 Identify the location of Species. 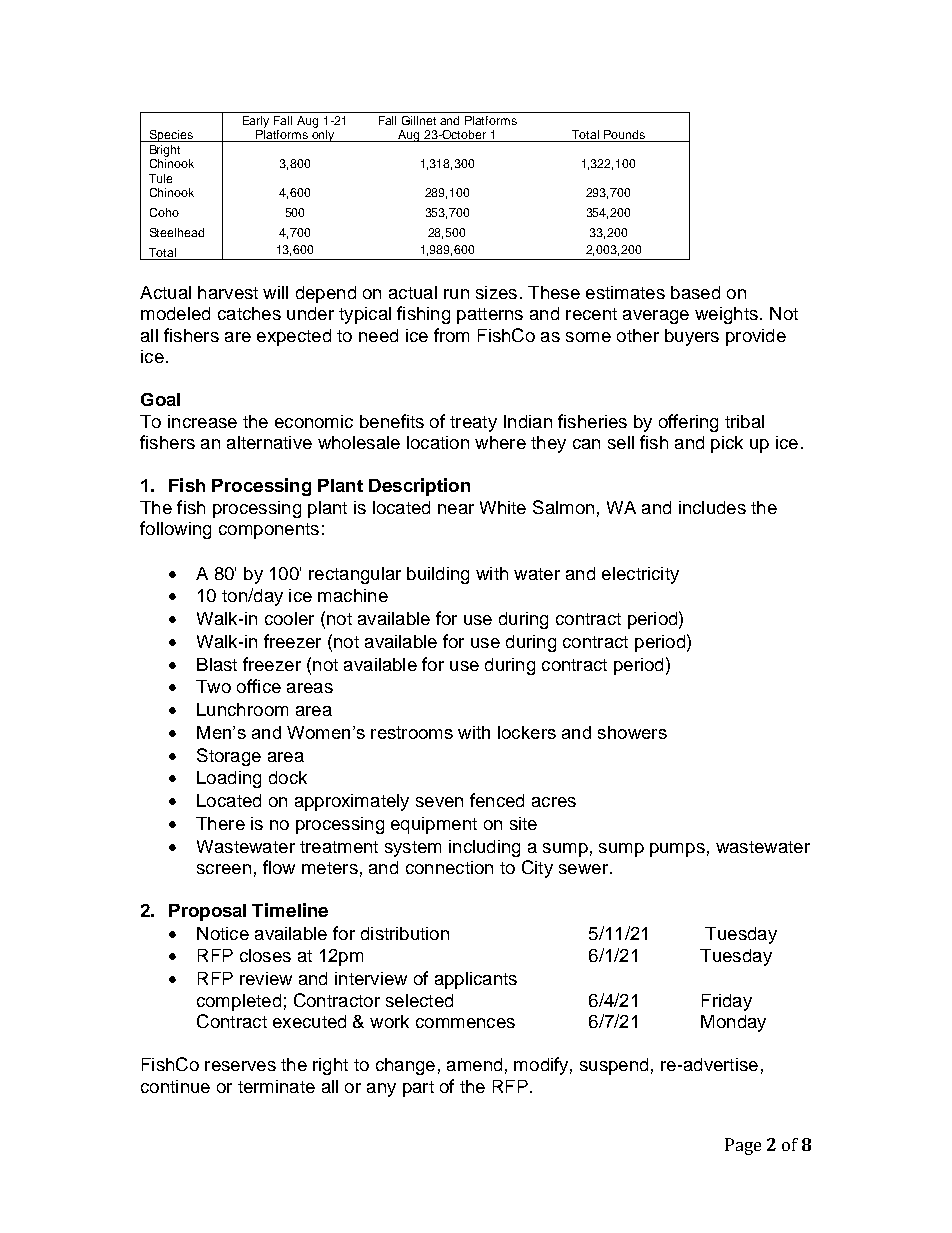
(171, 136).
